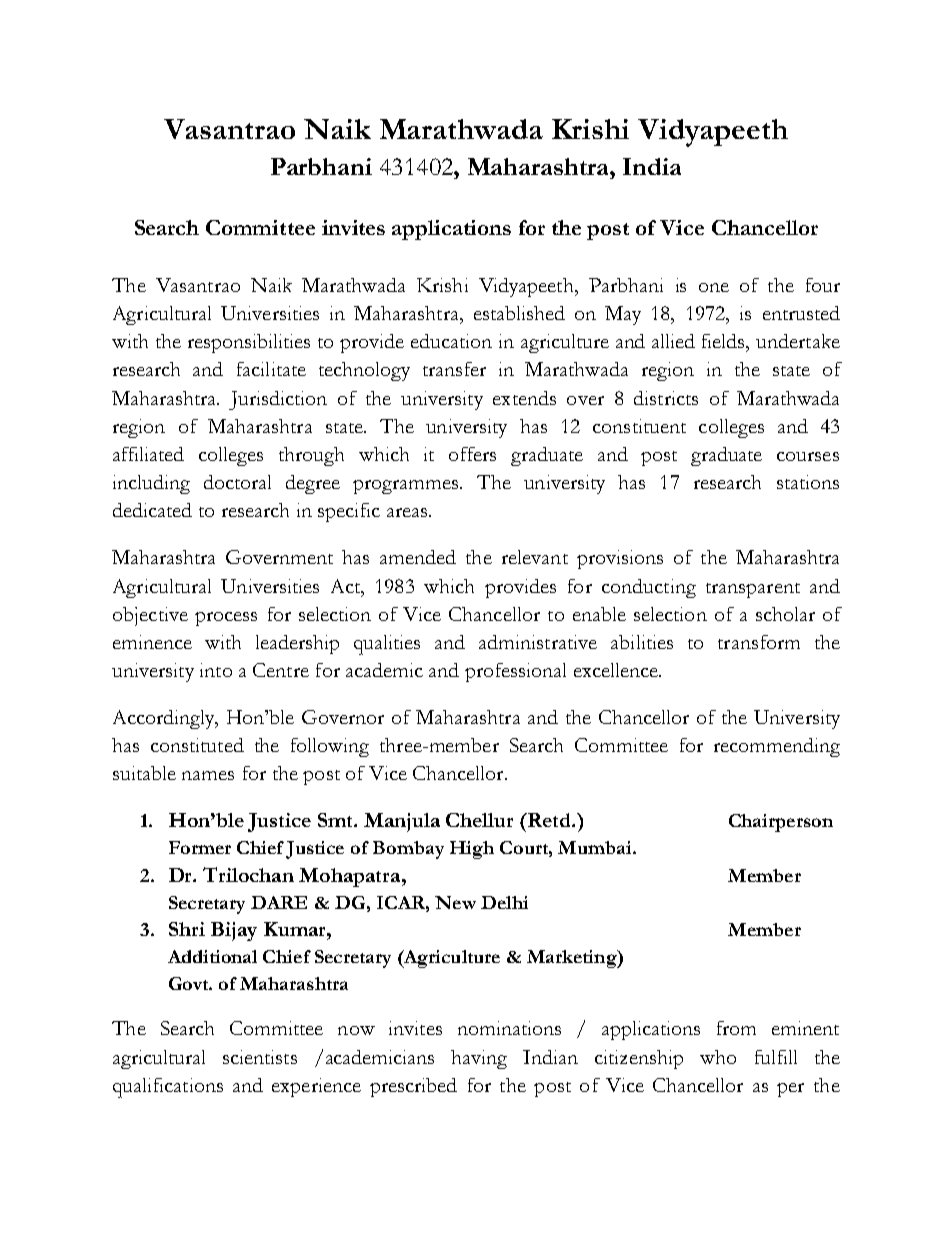 The width and height of the screenshot is (952, 1233). Describe the element at coordinates (472, 454) in the screenshot. I see `offers` at that location.
